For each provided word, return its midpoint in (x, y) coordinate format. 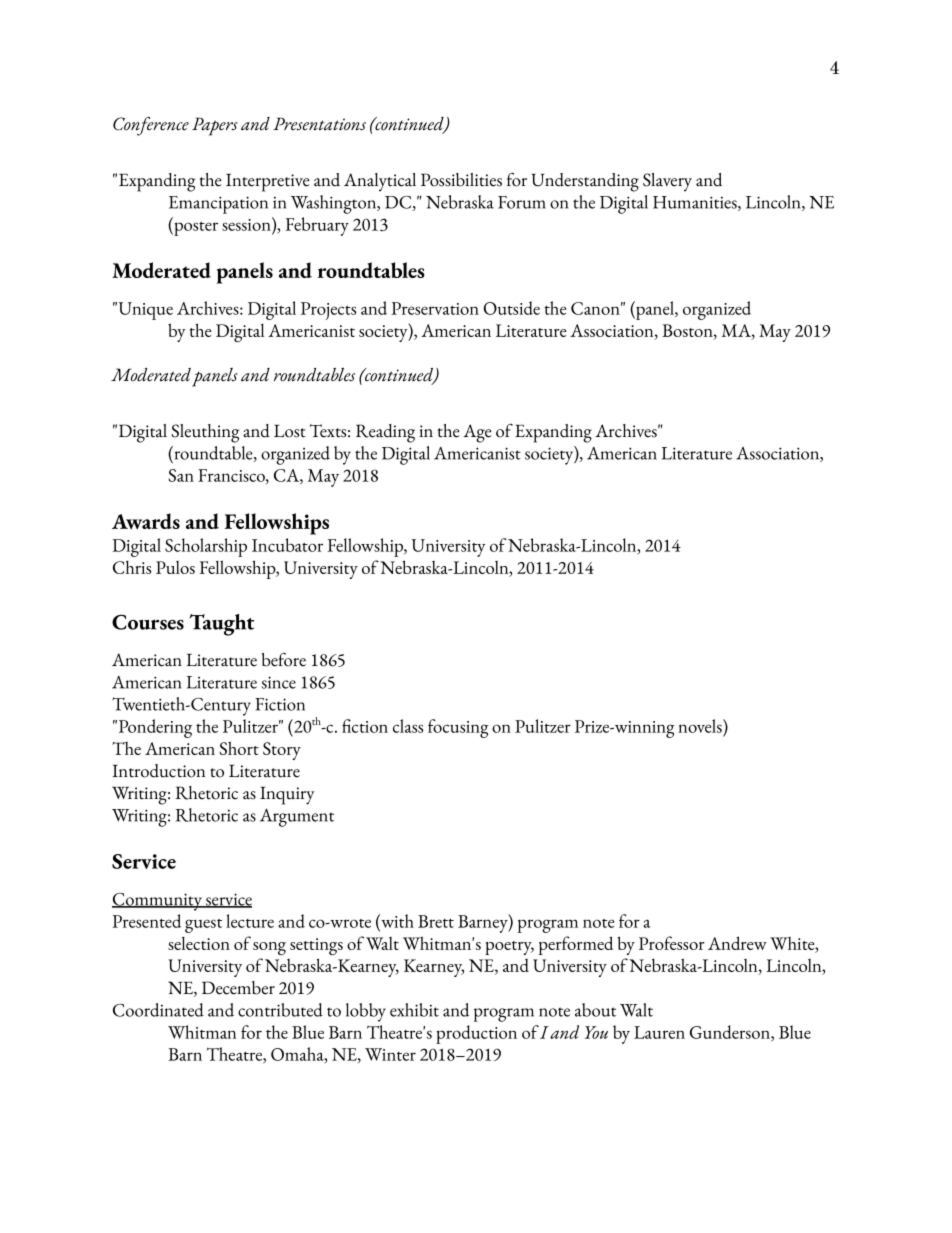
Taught (221, 625)
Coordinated (158, 1010)
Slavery (667, 182)
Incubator (287, 545)
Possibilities (461, 180)
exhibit (414, 1010)
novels (701, 726)
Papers (215, 126)
